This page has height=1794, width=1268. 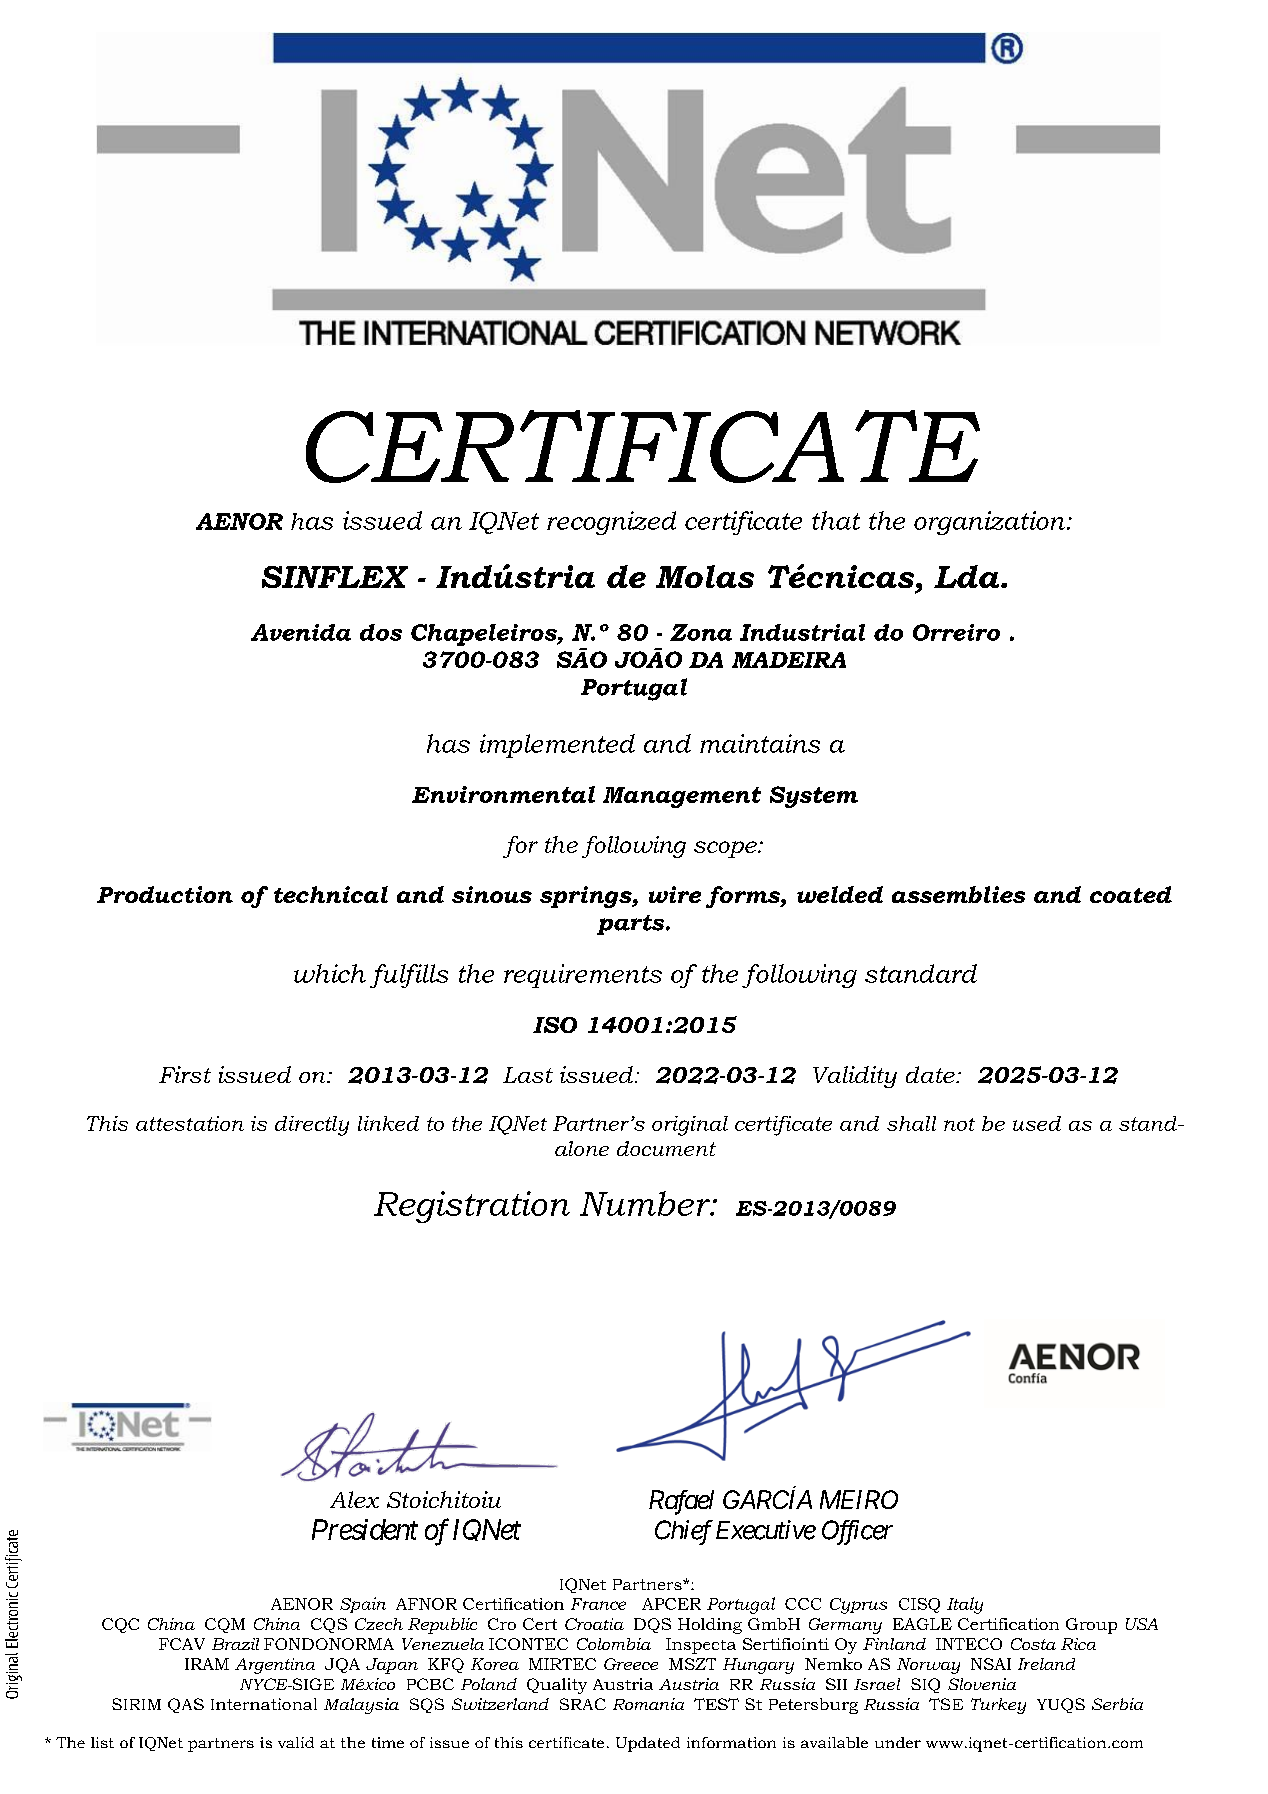 What do you see at coordinates (958, 894) in the page?
I see `assemblies` at bounding box center [958, 894].
